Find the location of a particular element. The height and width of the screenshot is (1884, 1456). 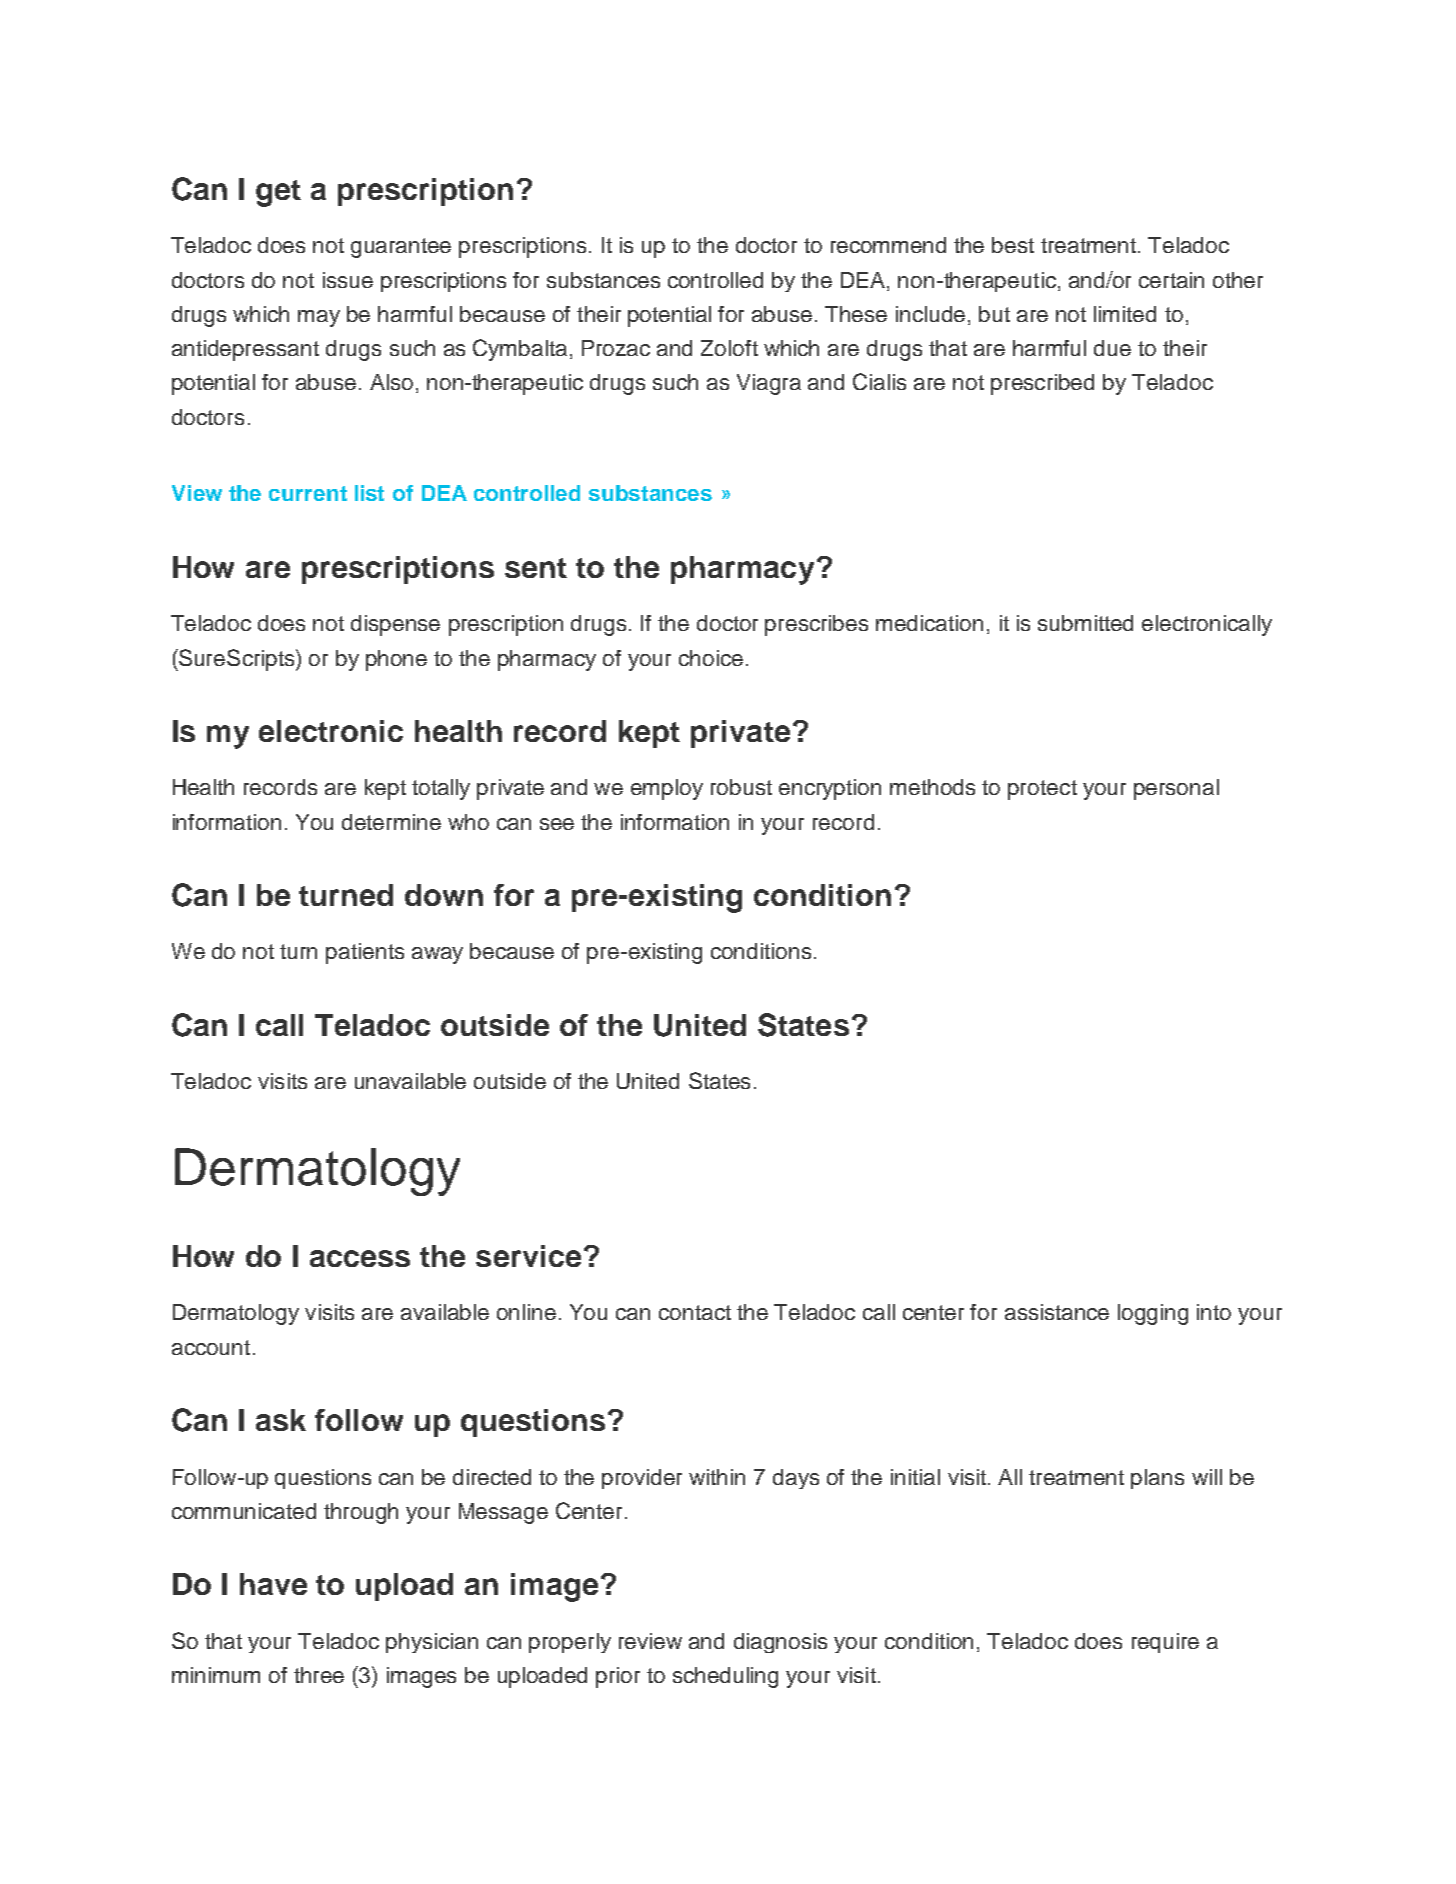

robust is located at coordinates (741, 787).
